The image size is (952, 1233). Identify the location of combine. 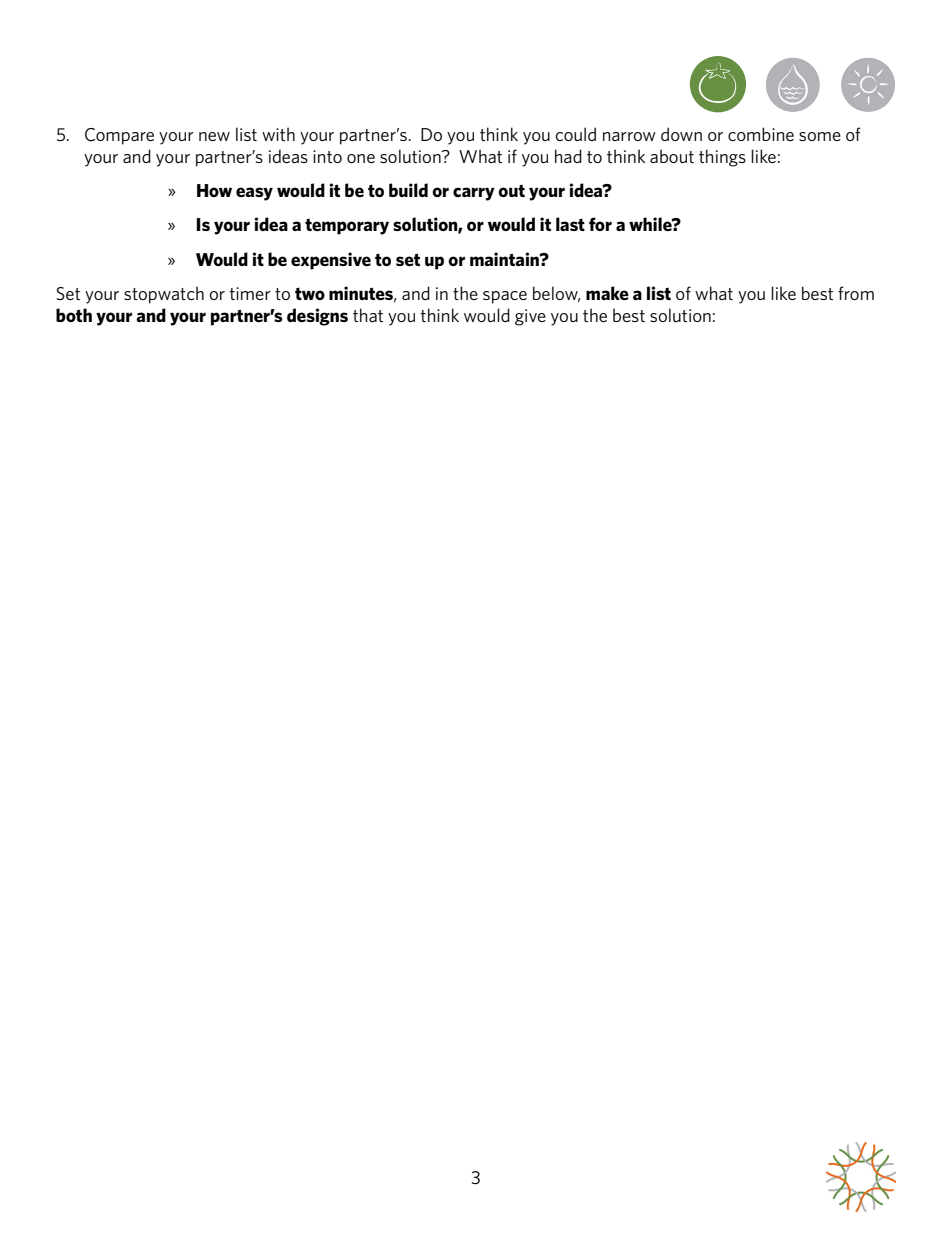
(761, 134).
